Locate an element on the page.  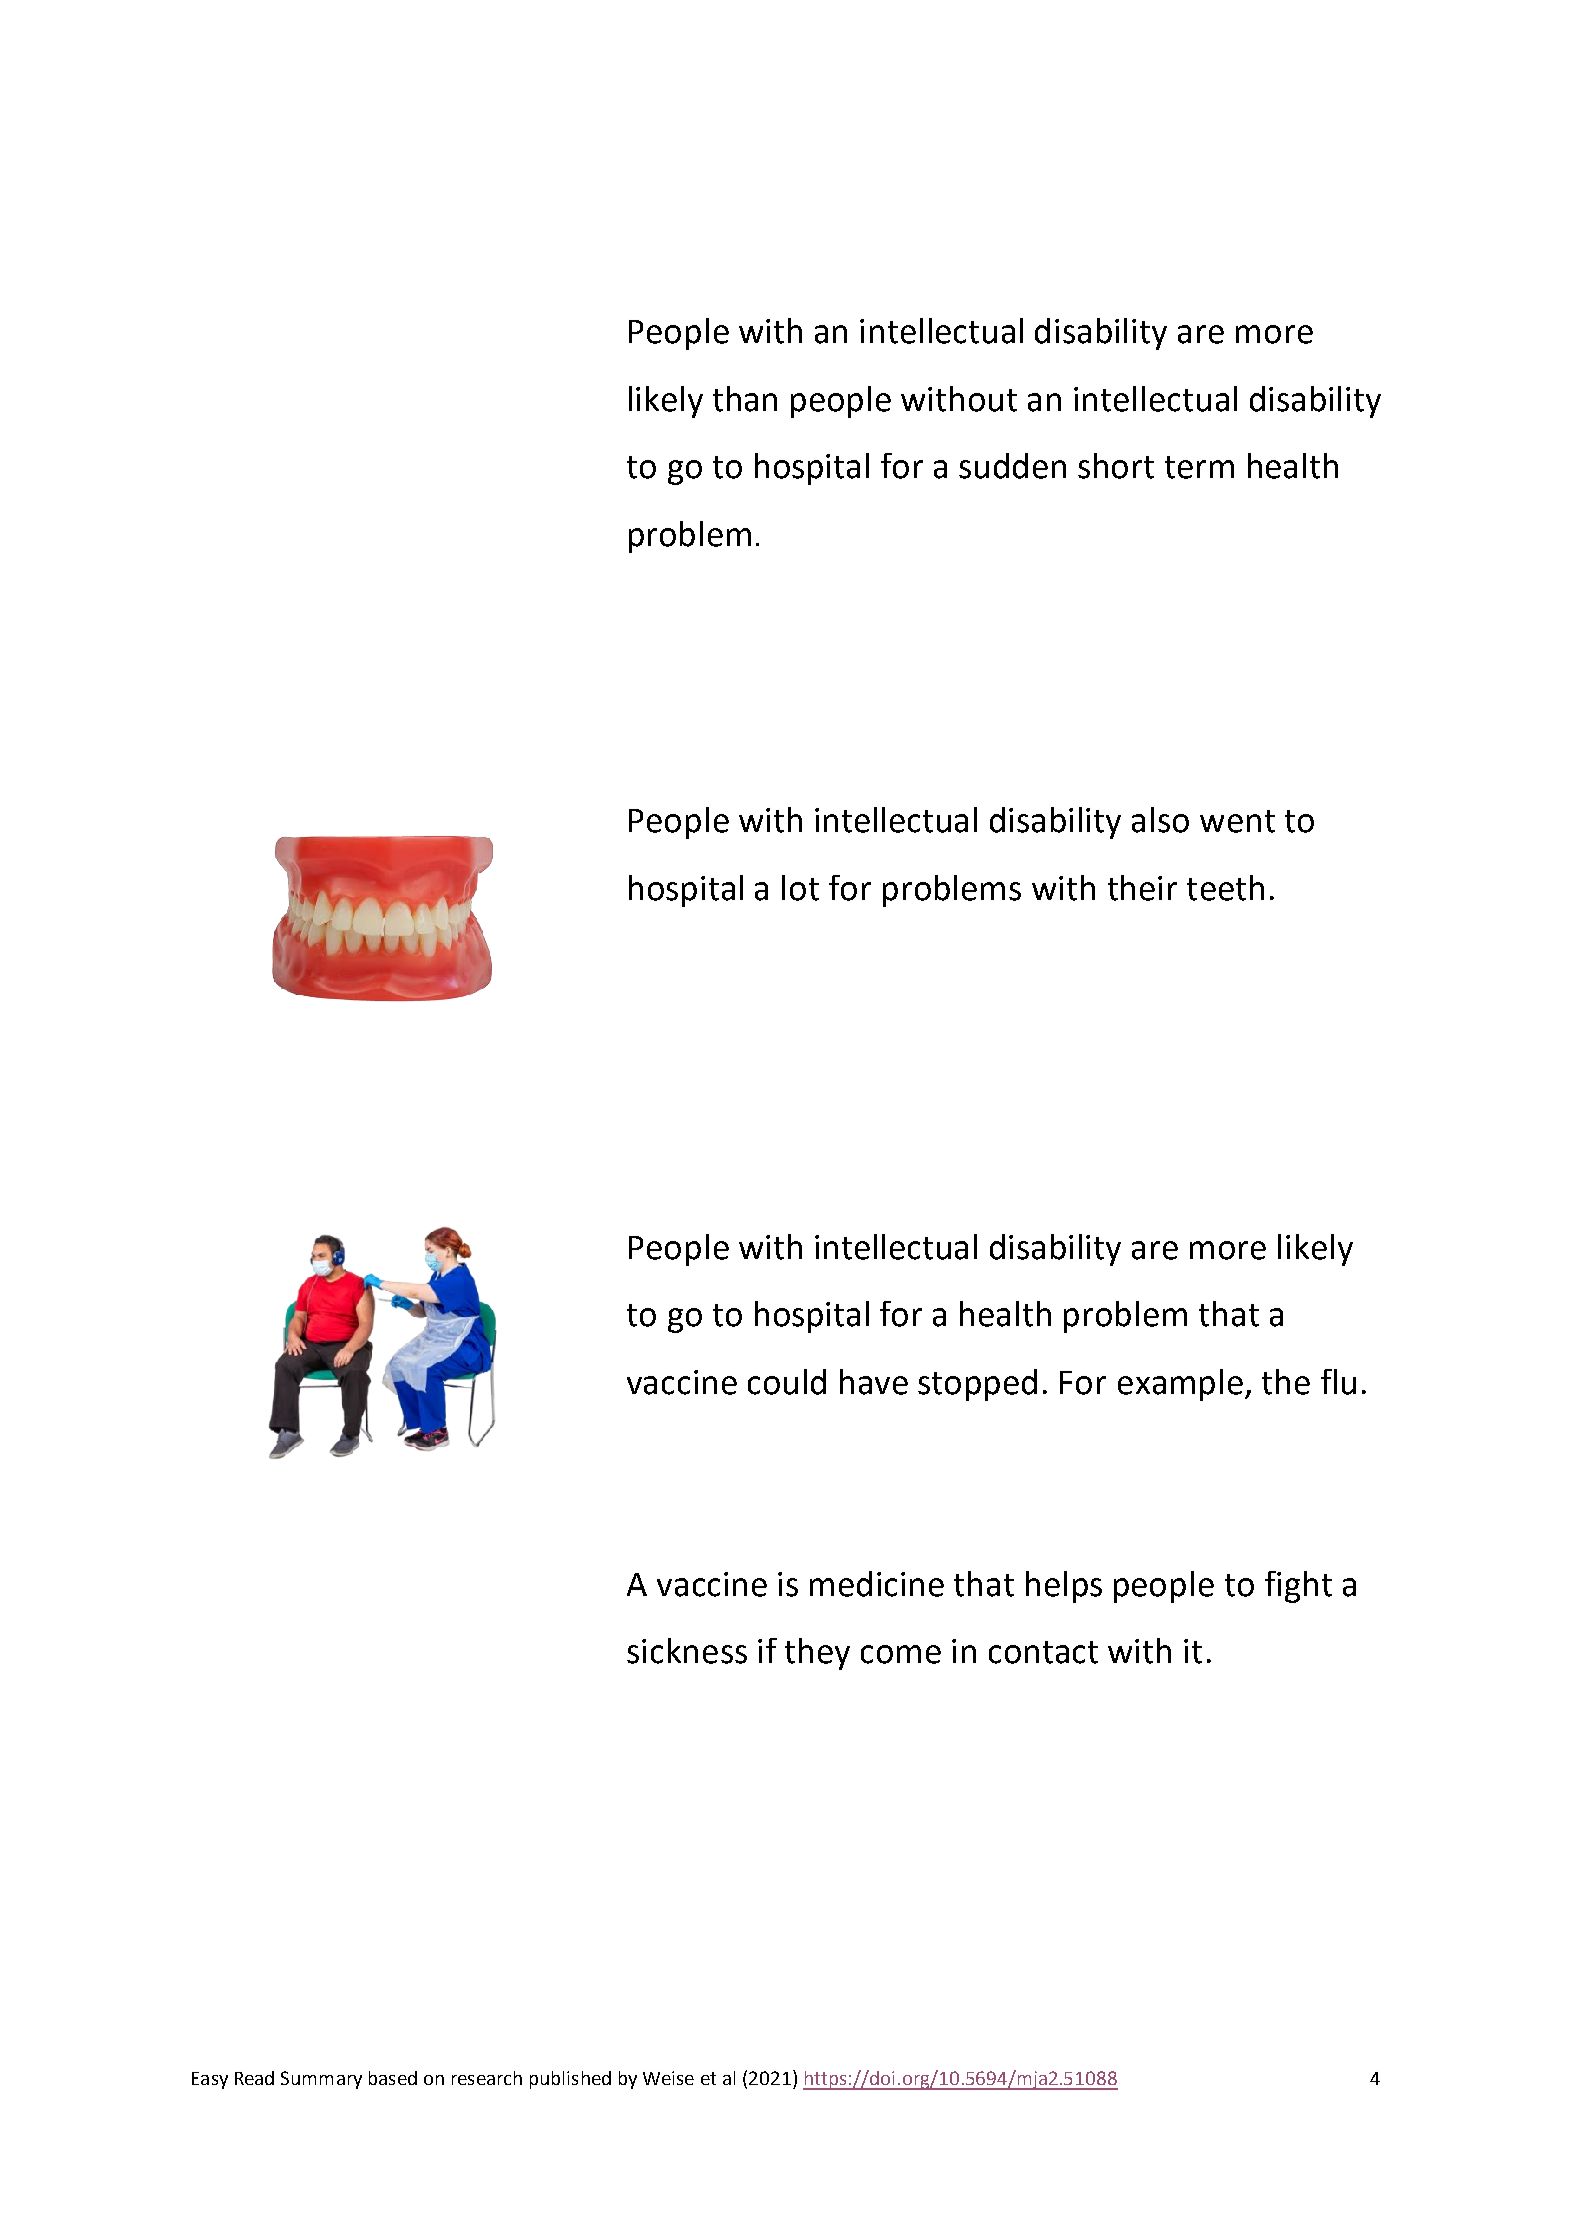
than is located at coordinates (745, 399).
